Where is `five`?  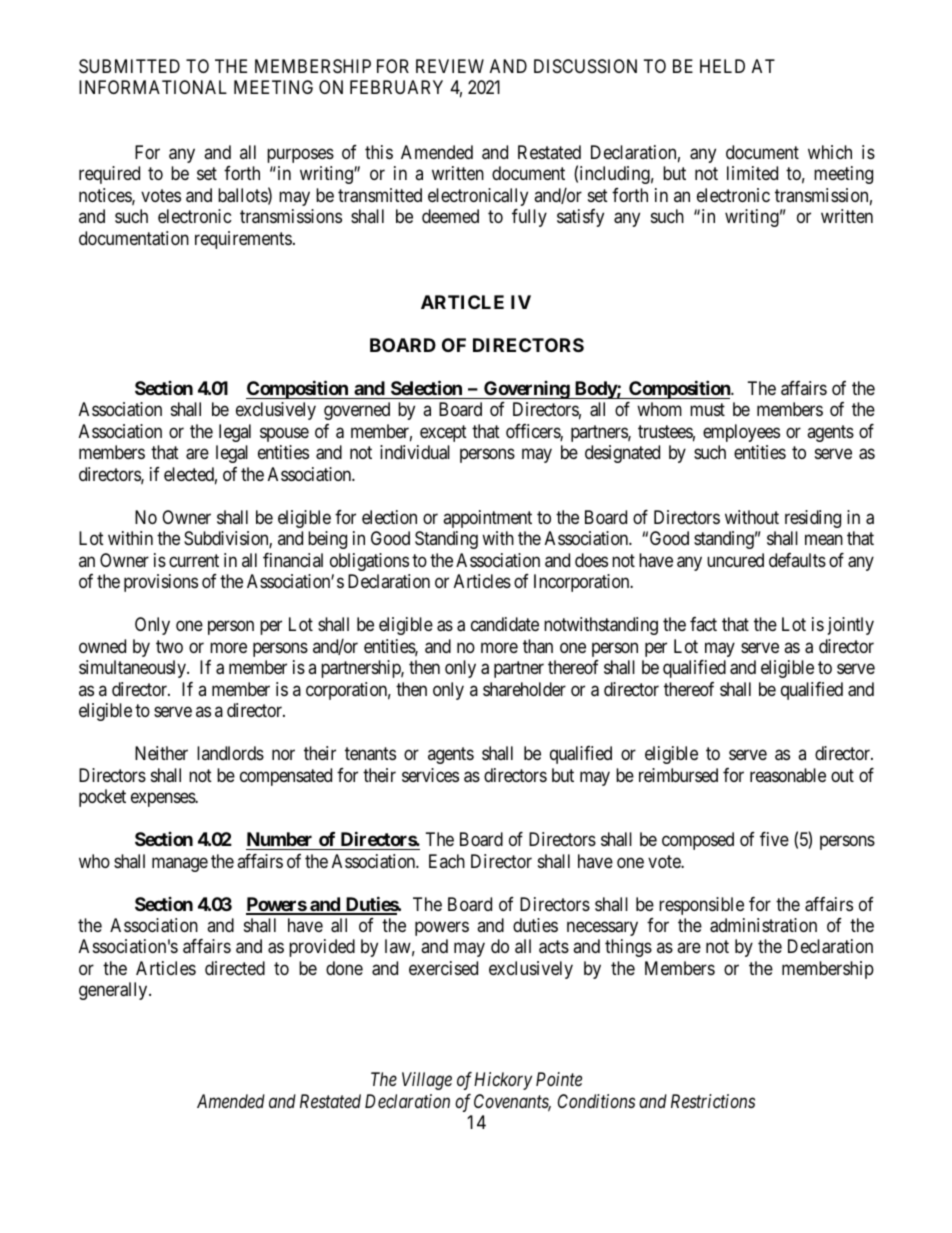 five is located at coordinates (774, 839).
